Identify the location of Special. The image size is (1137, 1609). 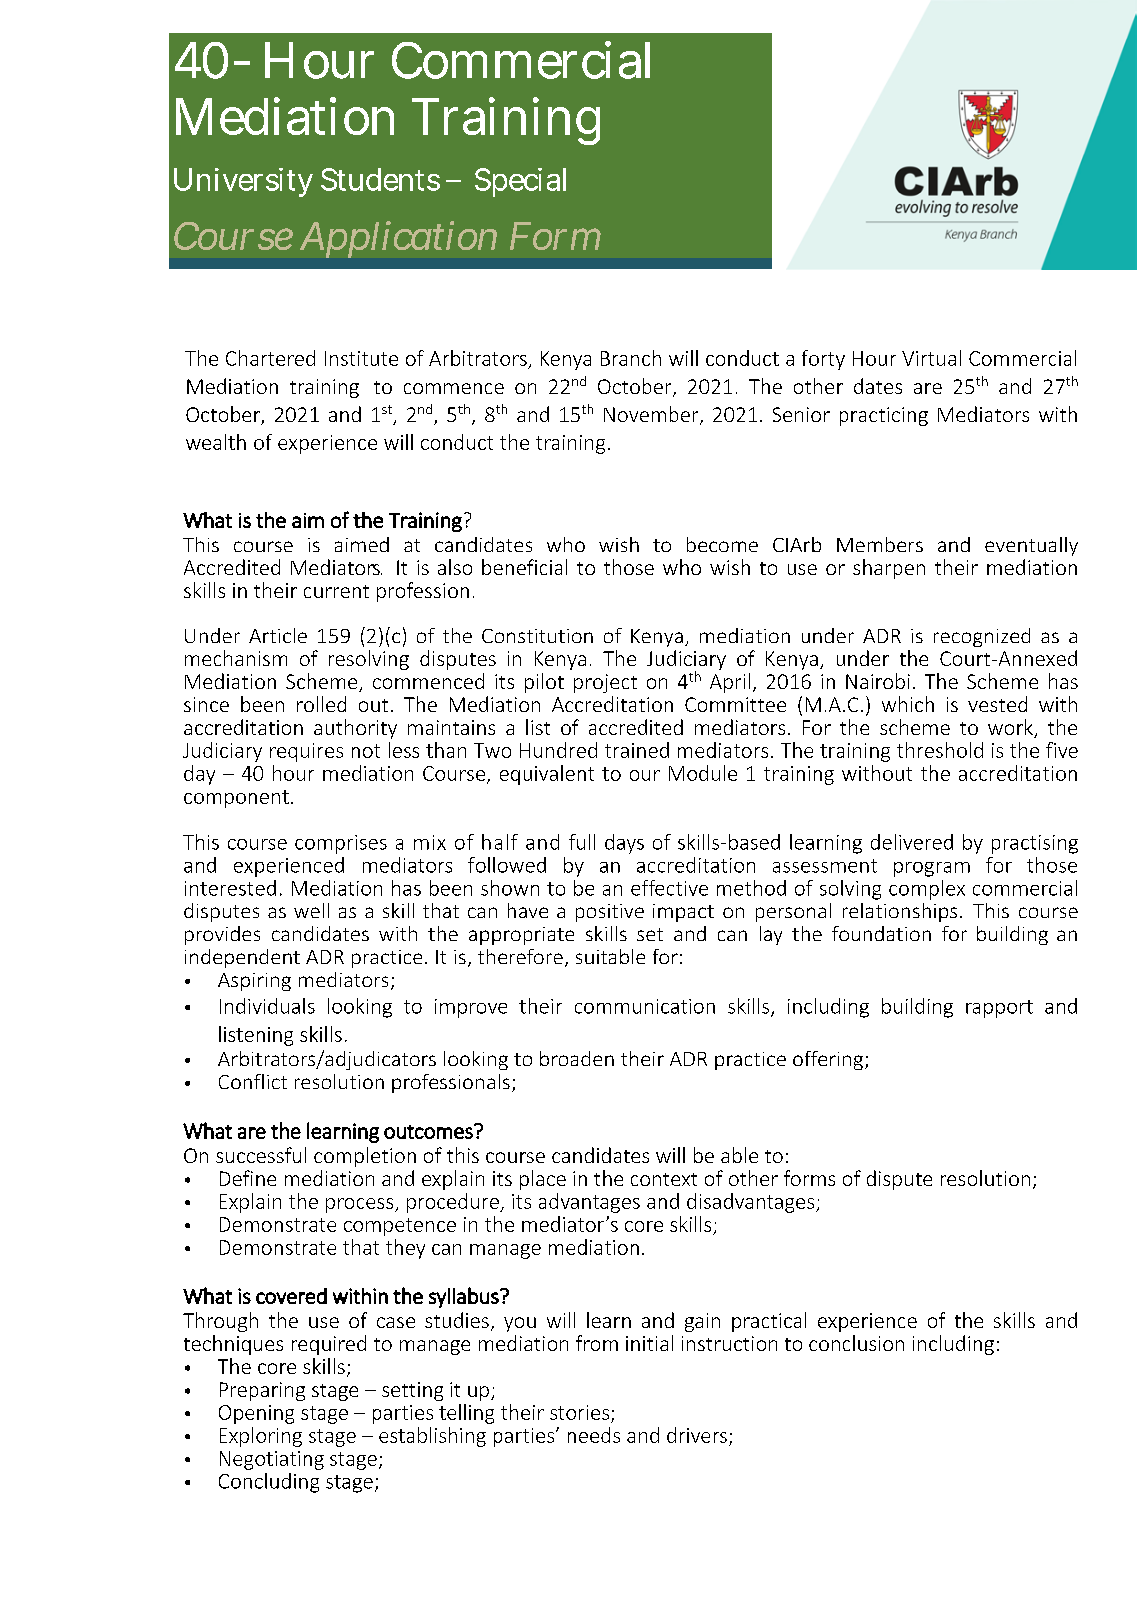
(520, 182).
